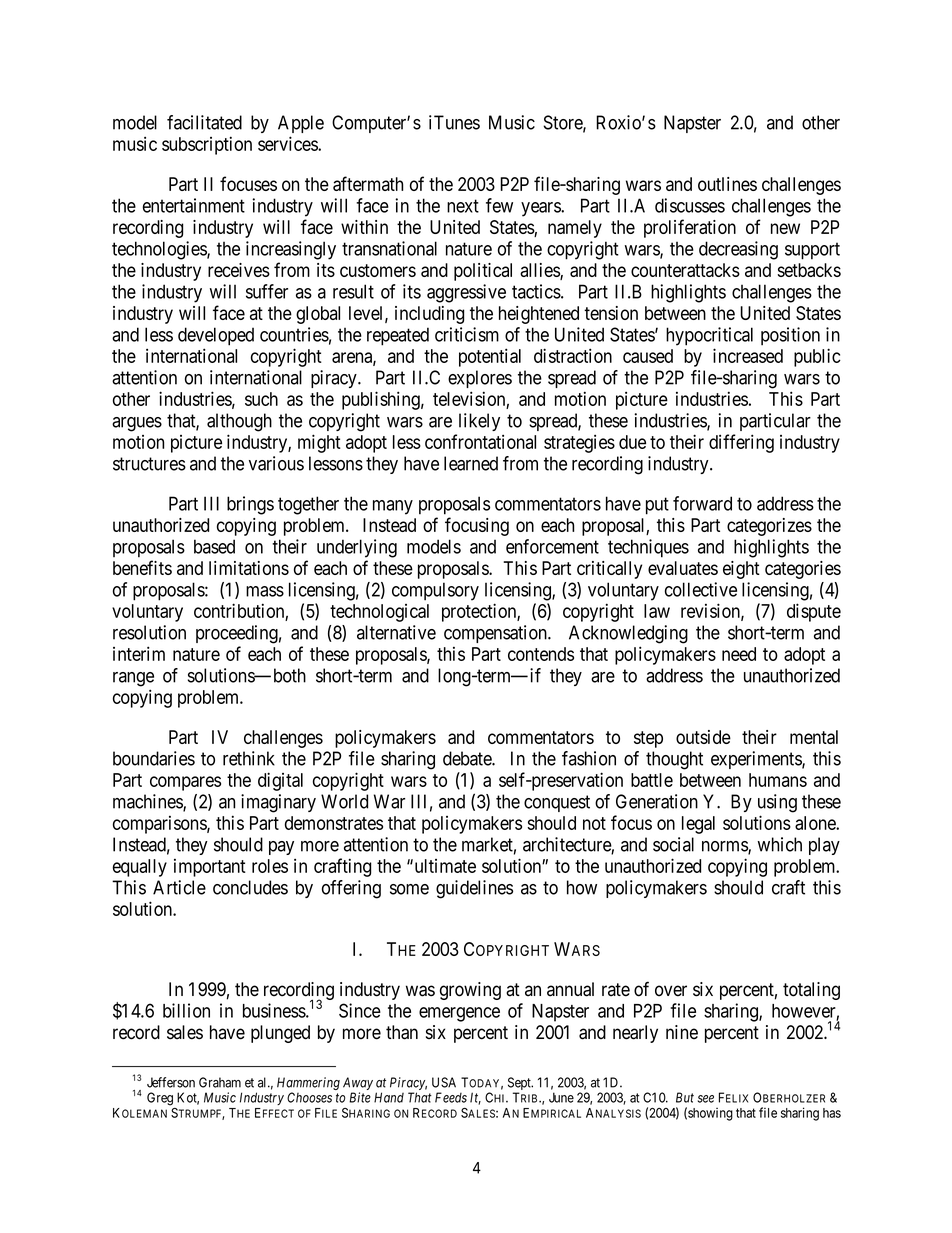 Image resolution: width=952 pixels, height=1233 pixels. I want to click on debate, so click(468, 758).
